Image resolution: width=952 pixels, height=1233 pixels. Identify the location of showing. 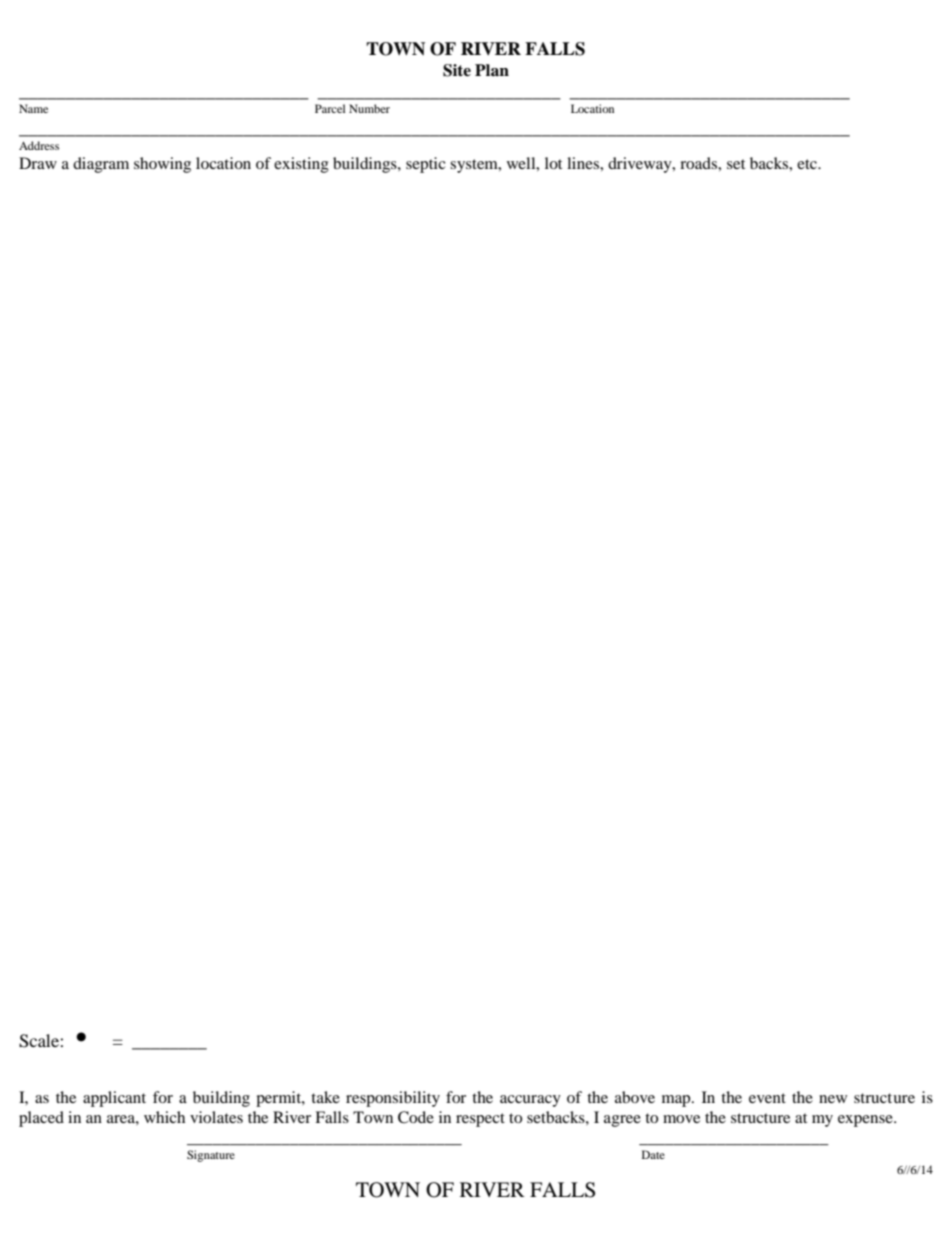
(162, 165).
